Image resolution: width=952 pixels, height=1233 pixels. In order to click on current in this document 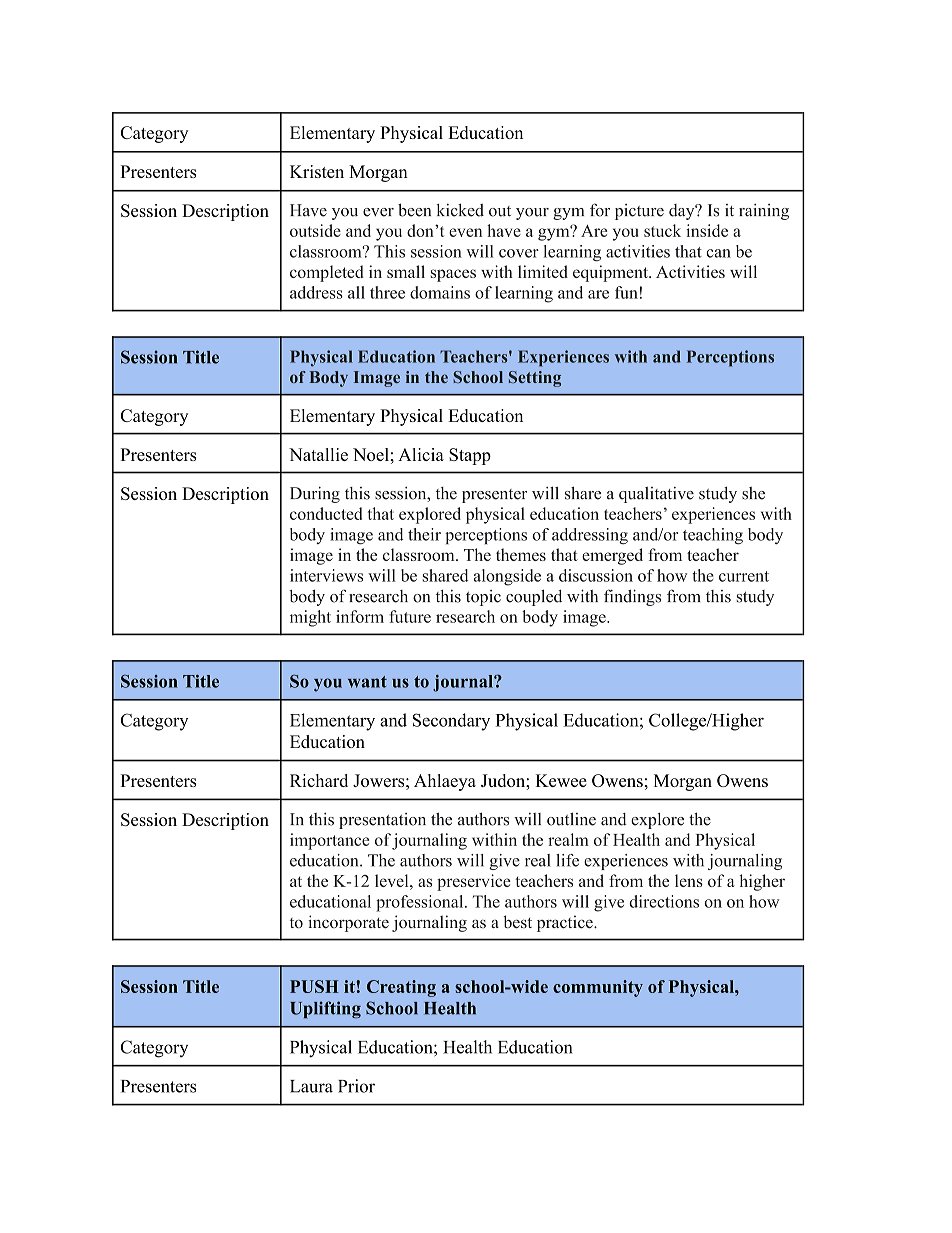, I will do `click(744, 576)`.
